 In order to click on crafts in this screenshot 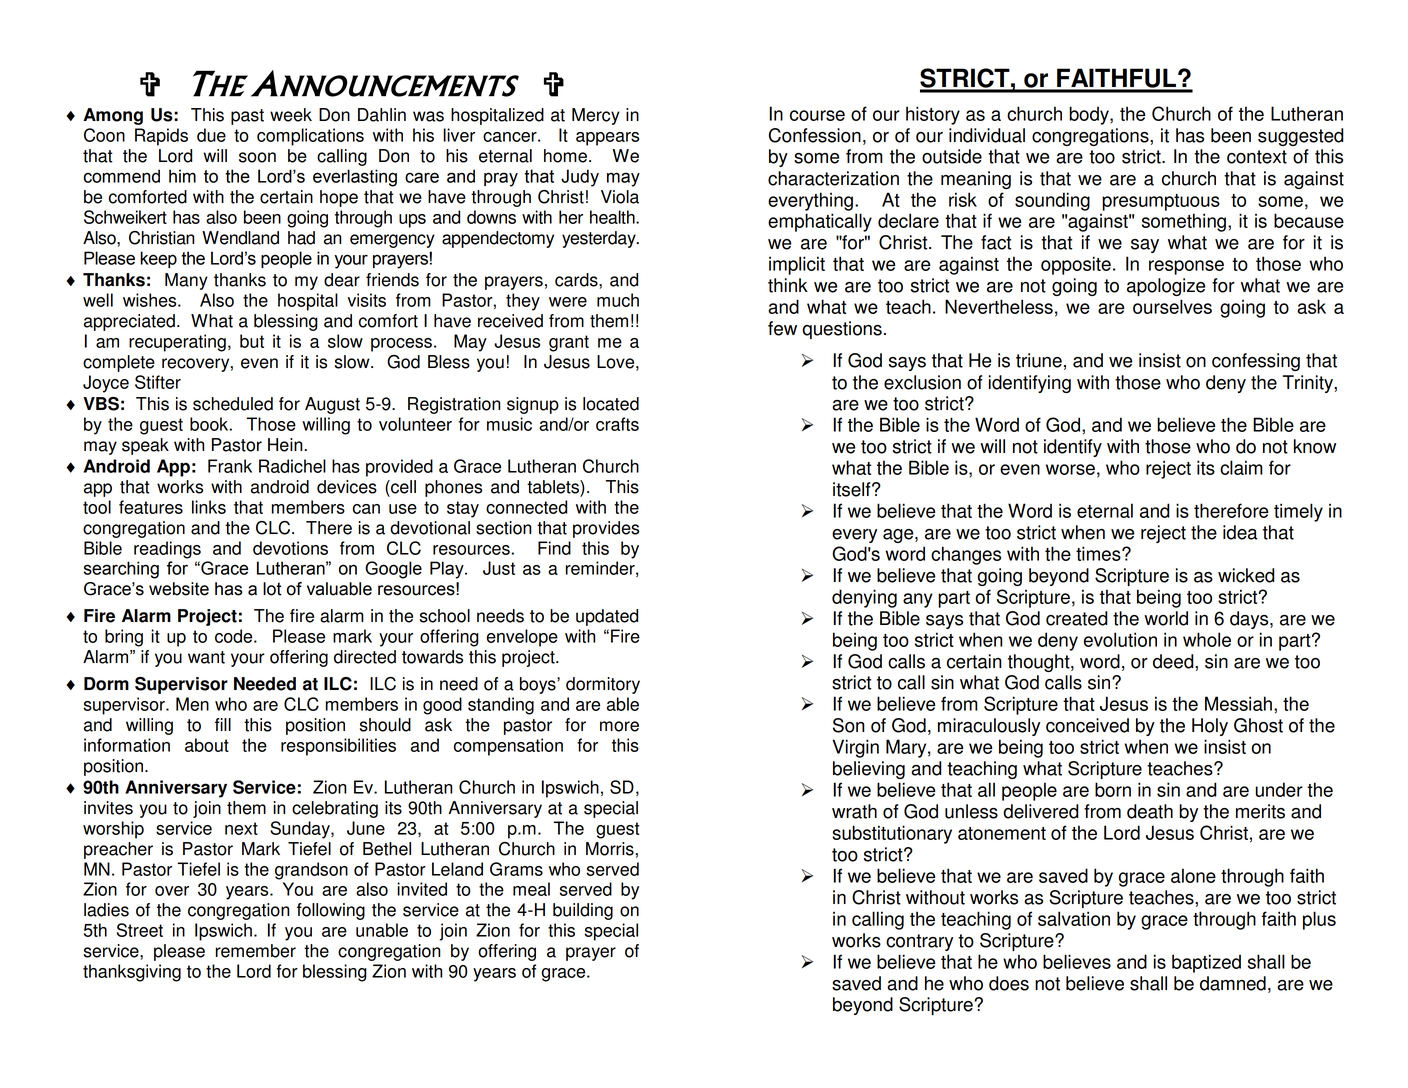, I will do `click(617, 424)`.
